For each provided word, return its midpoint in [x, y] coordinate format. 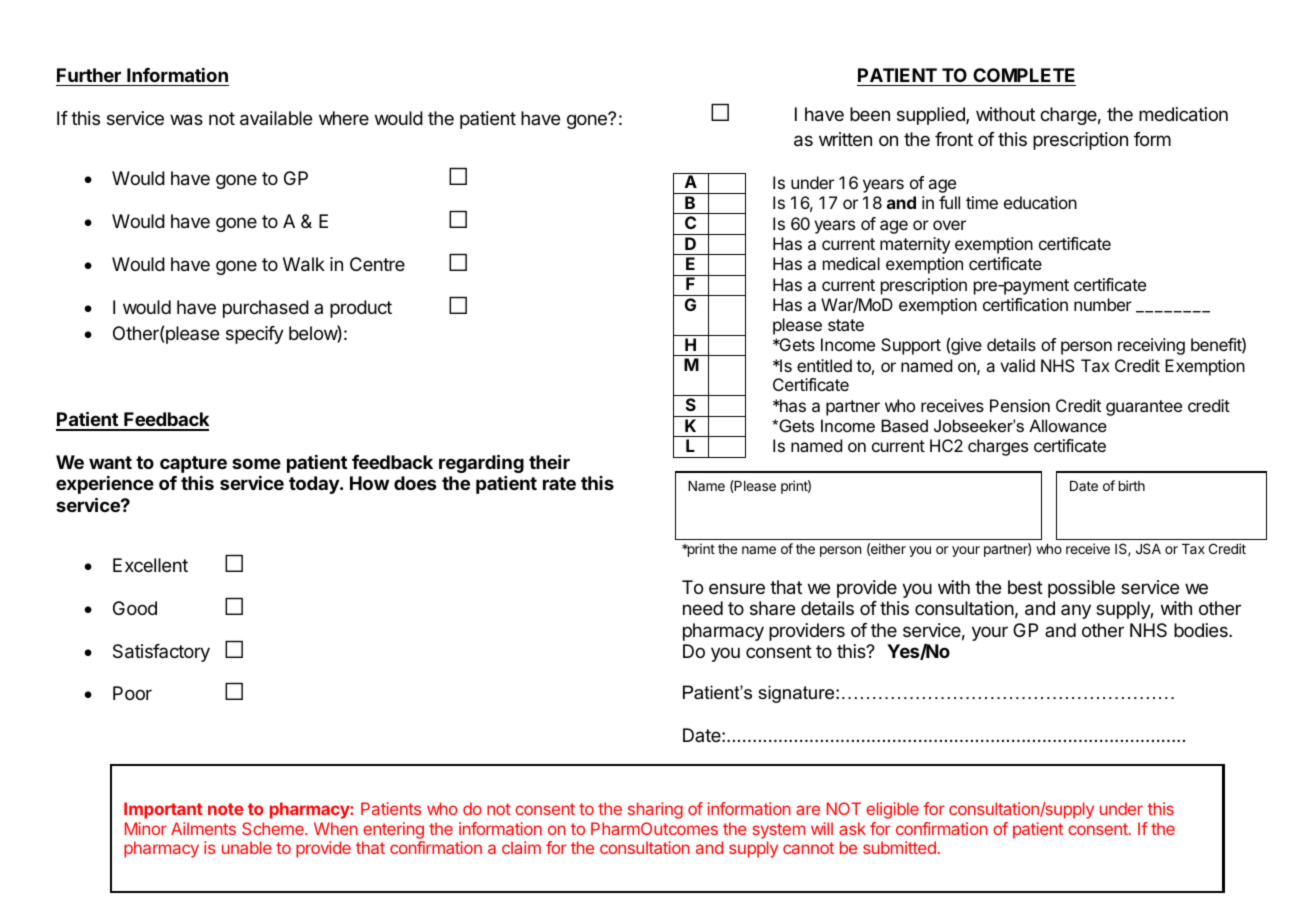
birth [1132, 485]
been [870, 114]
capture [193, 464]
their [549, 462]
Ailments [203, 828]
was [186, 120]
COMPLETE [1024, 75]
